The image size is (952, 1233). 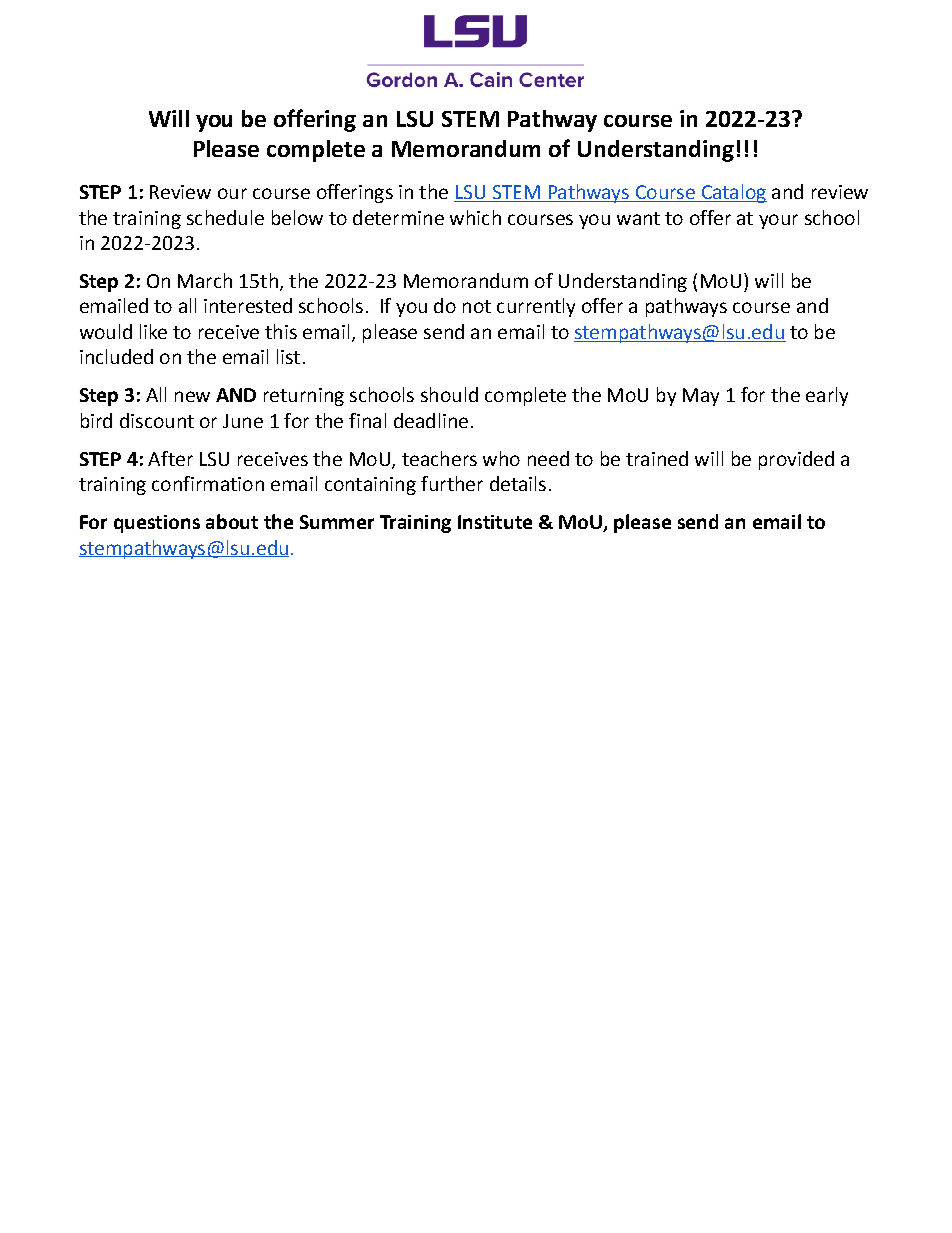 What do you see at coordinates (733, 193) in the image?
I see `Catalog` at bounding box center [733, 193].
